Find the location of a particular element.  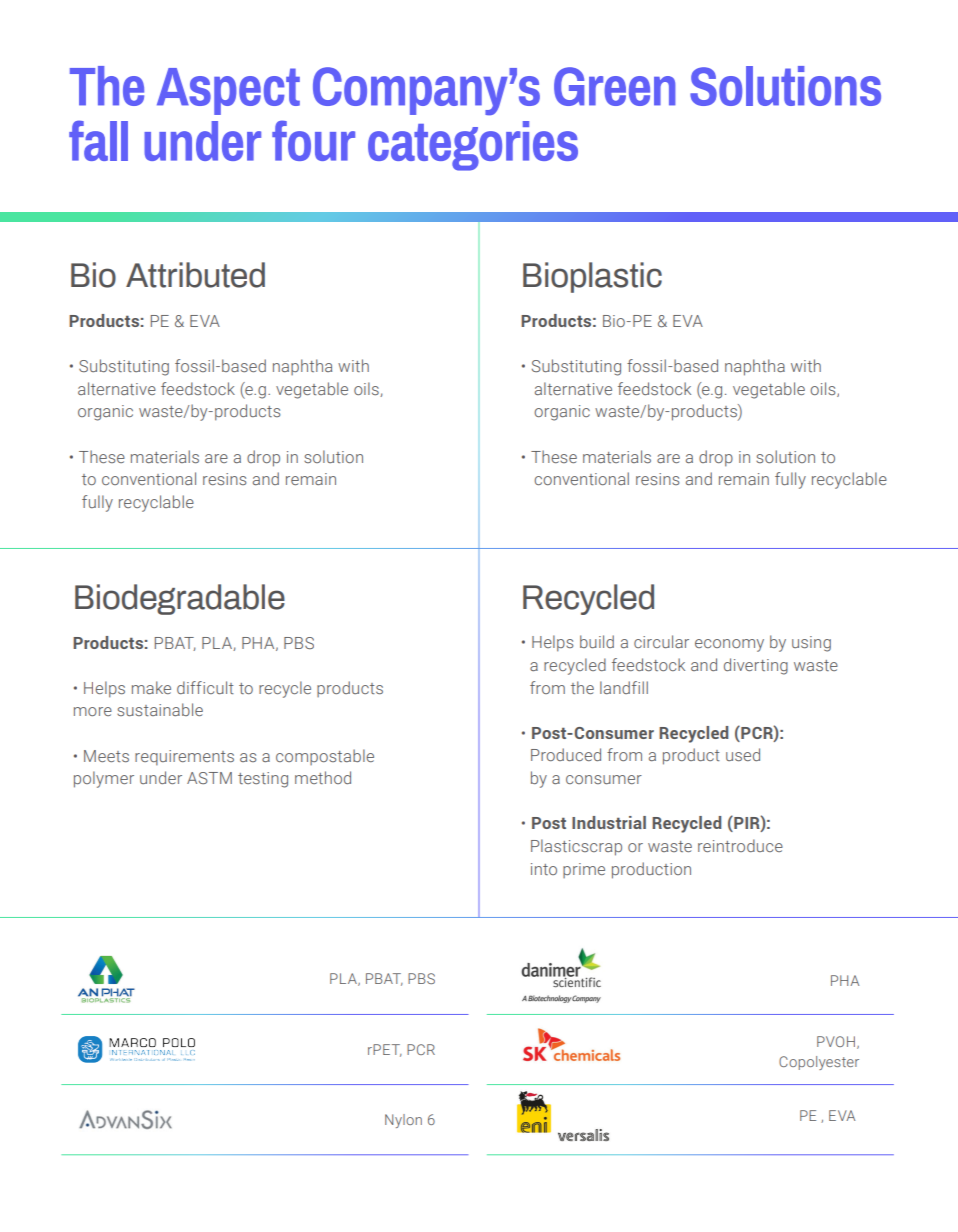

Aspect is located at coordinates (228, 91).
